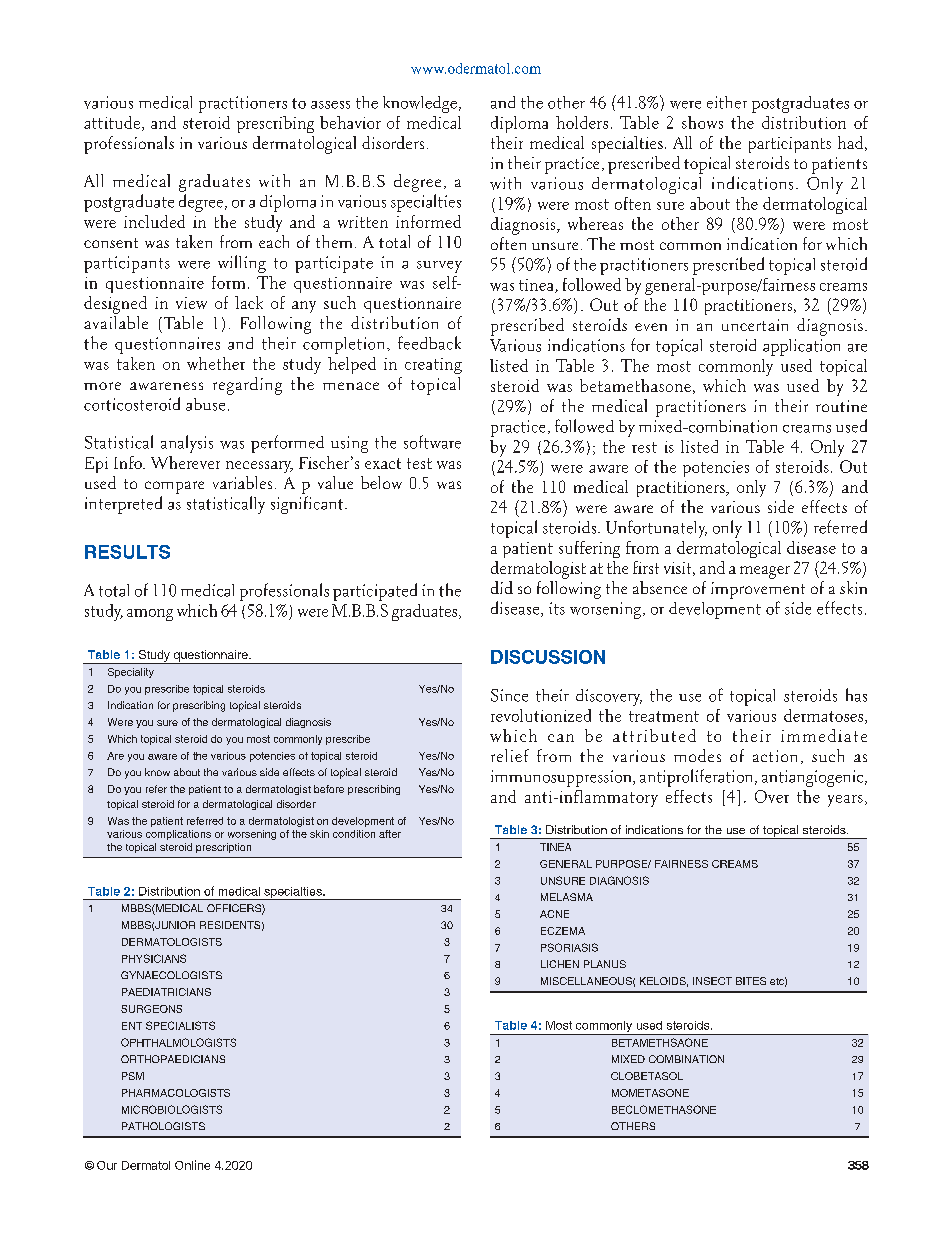 This screenshot has height=1233, width=952. Describe the element at coordinates (758, 590) in the screenshot. I see `improvement` at that location.
